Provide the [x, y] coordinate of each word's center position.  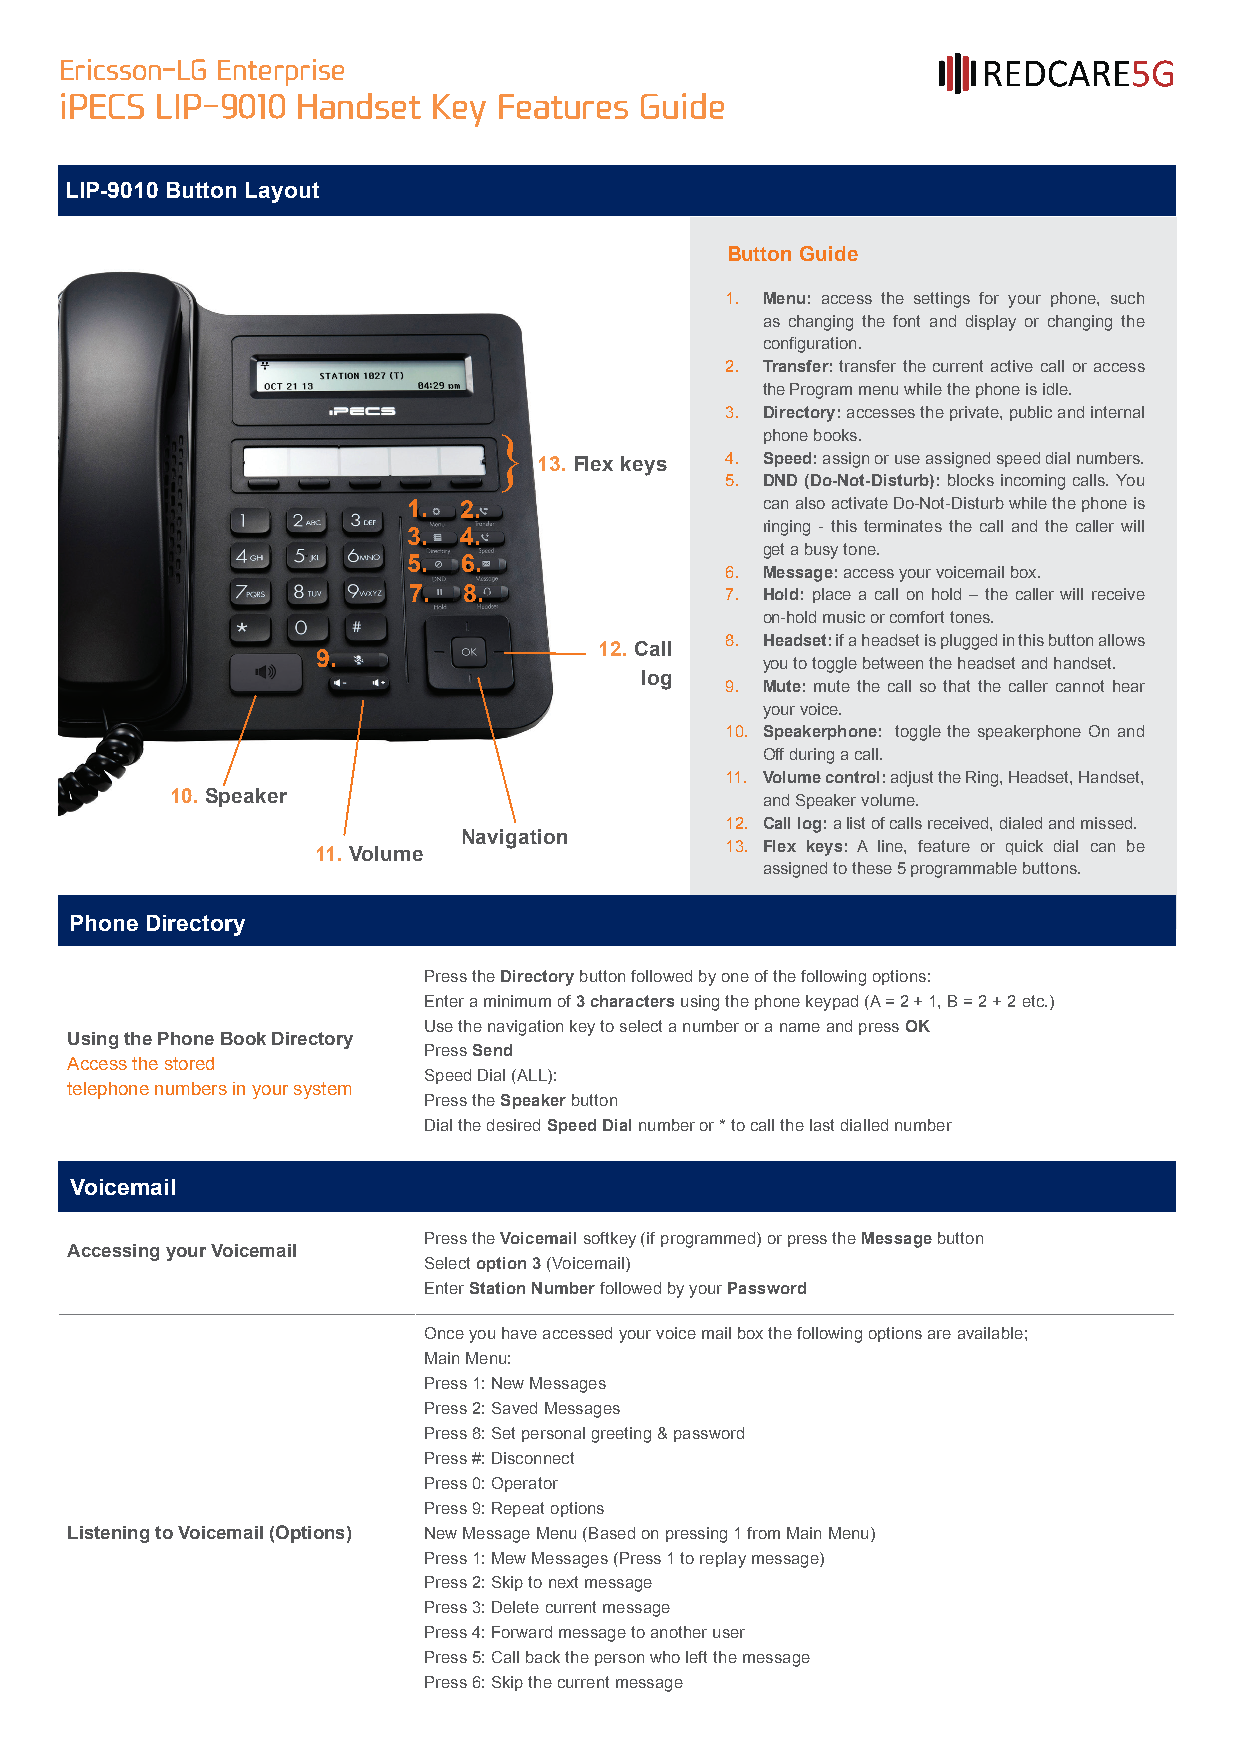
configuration [810, 345]
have [519, 1333]
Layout [282, 192]
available [990, 1333]
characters [632, 1001]
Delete [515, 1607]
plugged [969, 642]
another [679, 1632]
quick [1024, 847]
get [774, 551]
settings [942, 300]
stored [189, 1063]
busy [821, 551]
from [763, 1533]
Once [444, 1333]
